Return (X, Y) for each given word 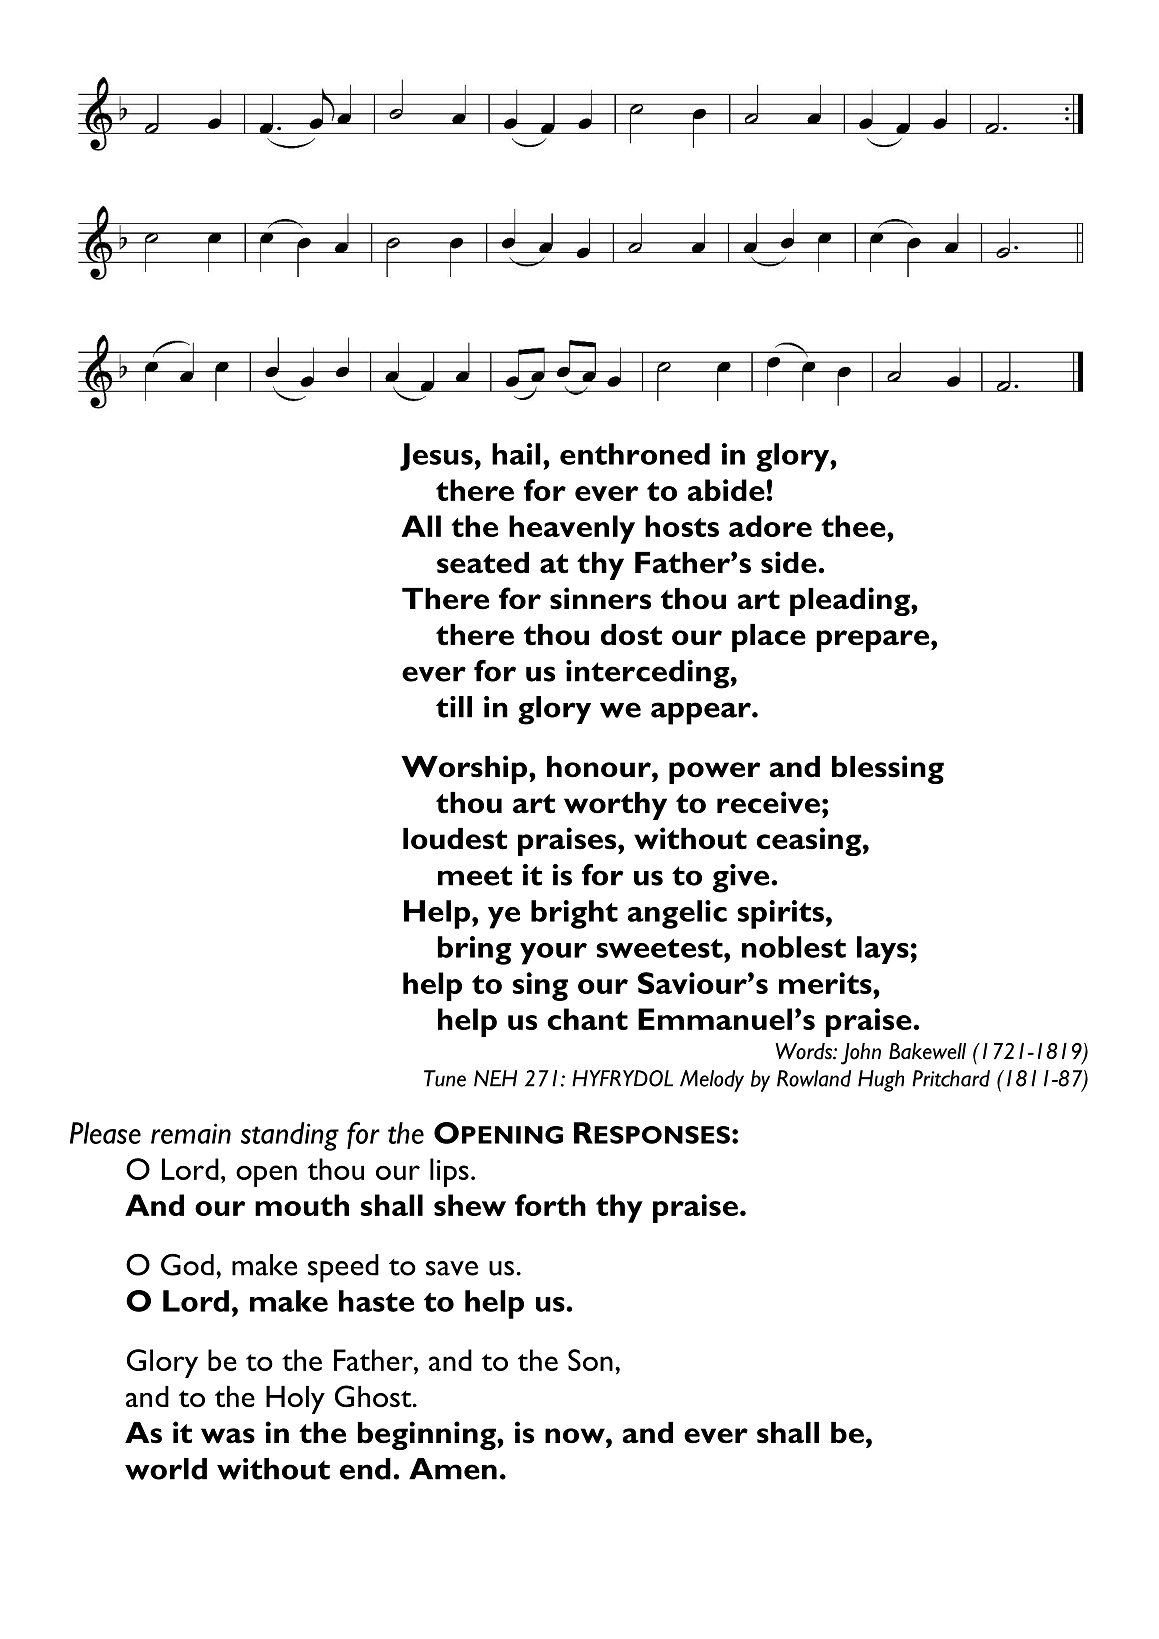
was (228, 1436)
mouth (302, 1205)
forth (550, 1205)
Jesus (436, 457)
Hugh (881, 1081)
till (454, 707)
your (553, 954)
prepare (874, 641)
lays (883, 950)
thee (854, 526)
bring (475, 950)
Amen (453, 1469)
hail (516, 454)
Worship (465, 769)
